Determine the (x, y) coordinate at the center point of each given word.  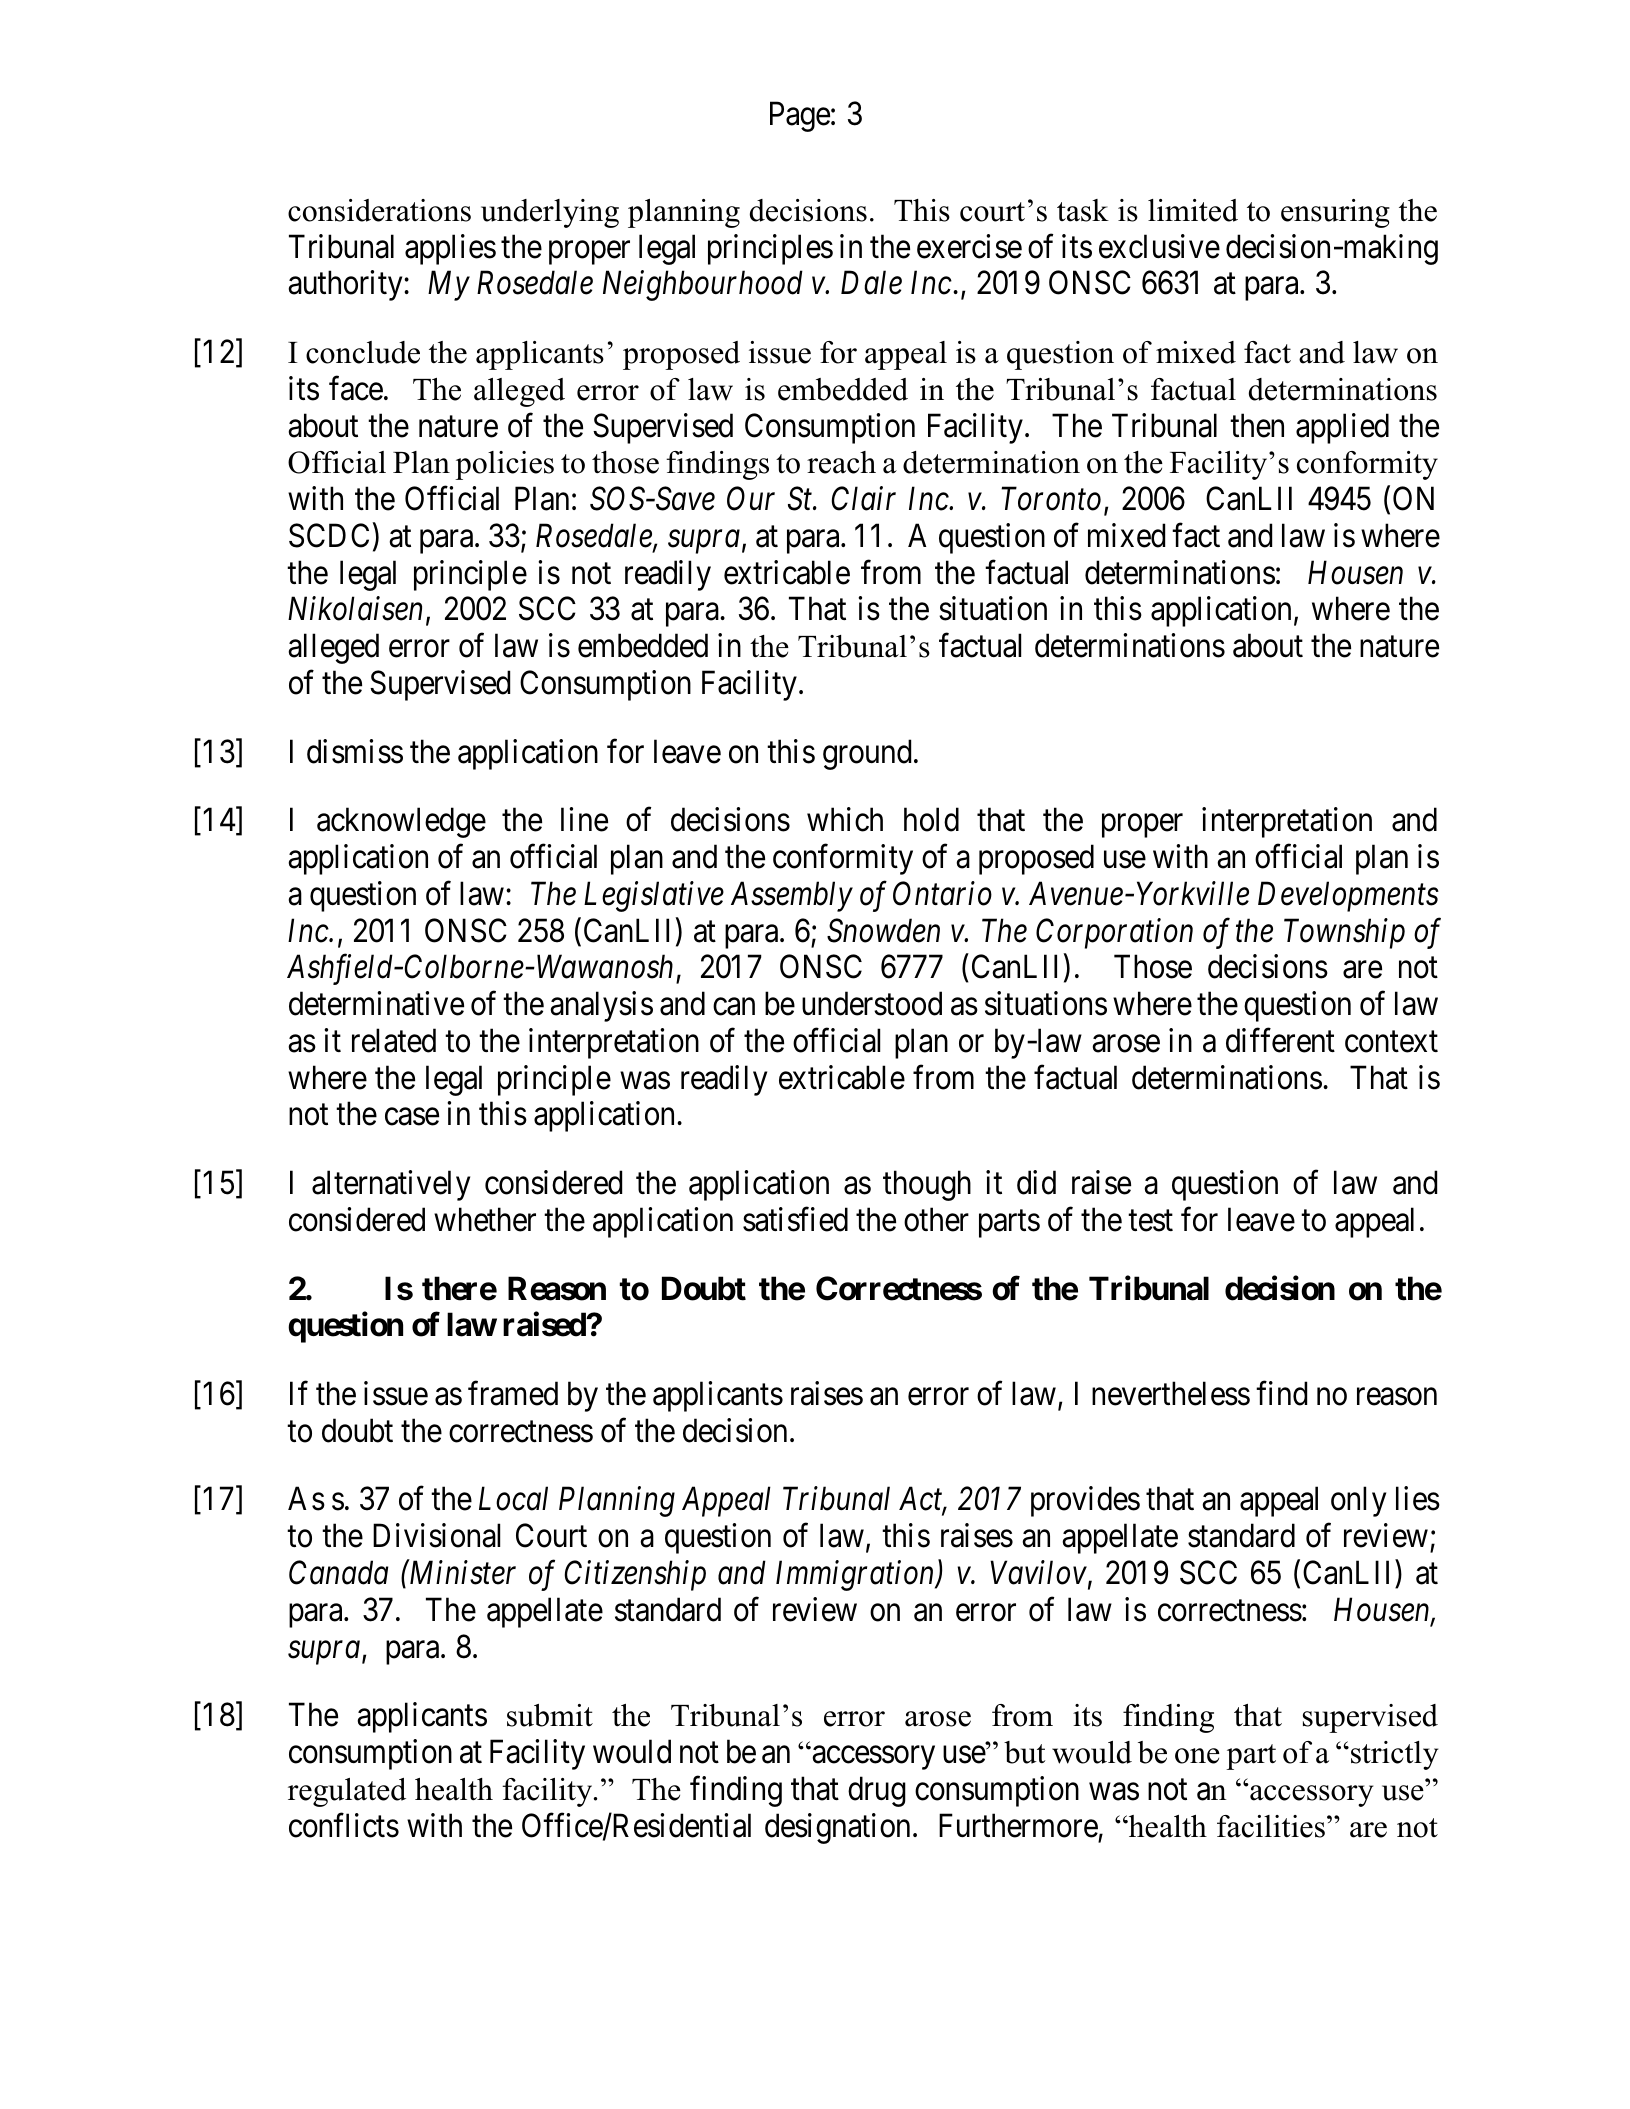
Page (800, 117)
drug (877, 1791)
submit (550, 1715)
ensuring (1335, 213)
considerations (379, 210)
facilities (1271, 1826)
